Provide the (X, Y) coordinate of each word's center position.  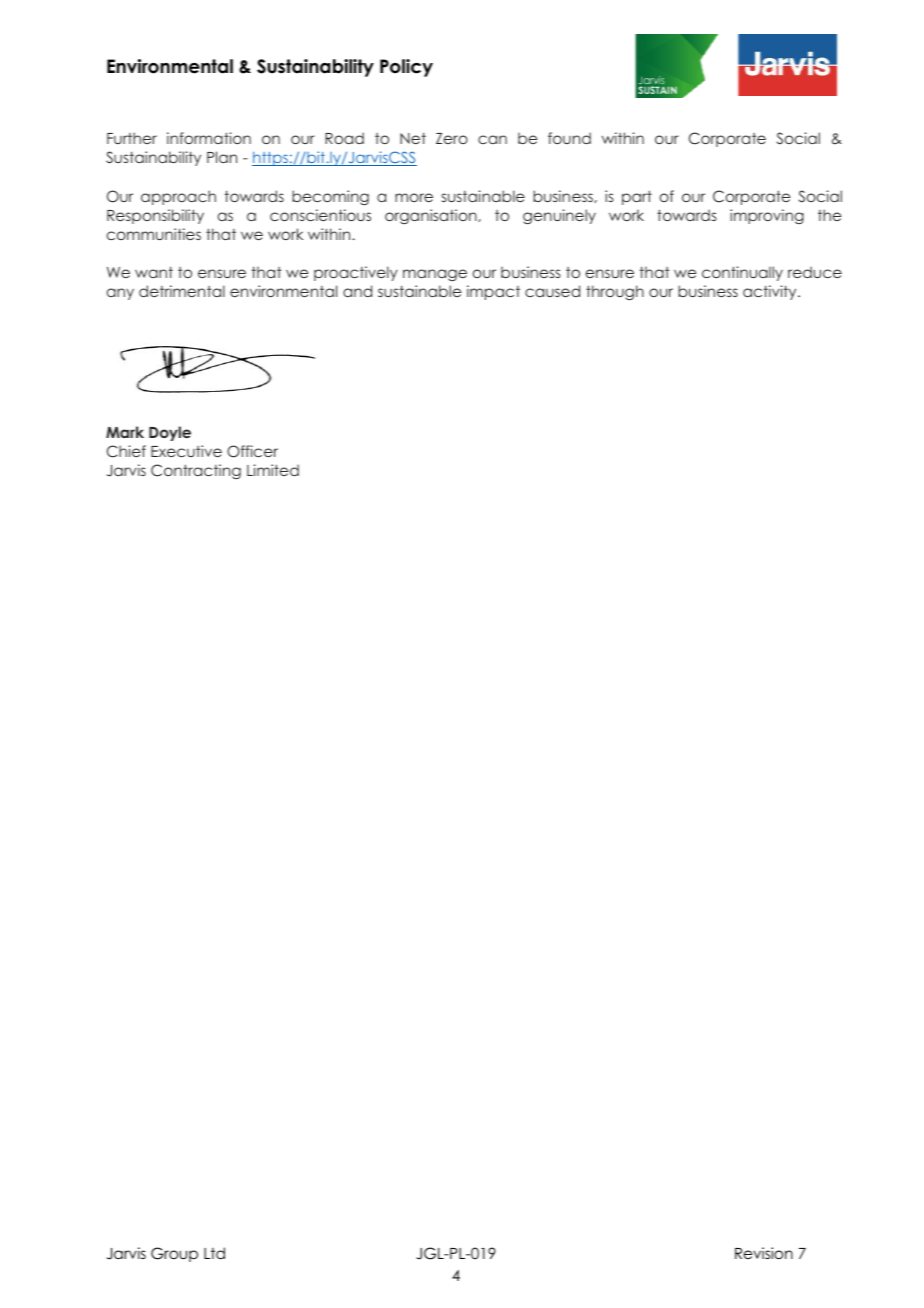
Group (174, 1254)
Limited (273, 470)
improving (767, 216)
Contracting (196, 471)
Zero (452, 138)
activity (771, 292)
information (209, 138)
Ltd (214, 1253)
